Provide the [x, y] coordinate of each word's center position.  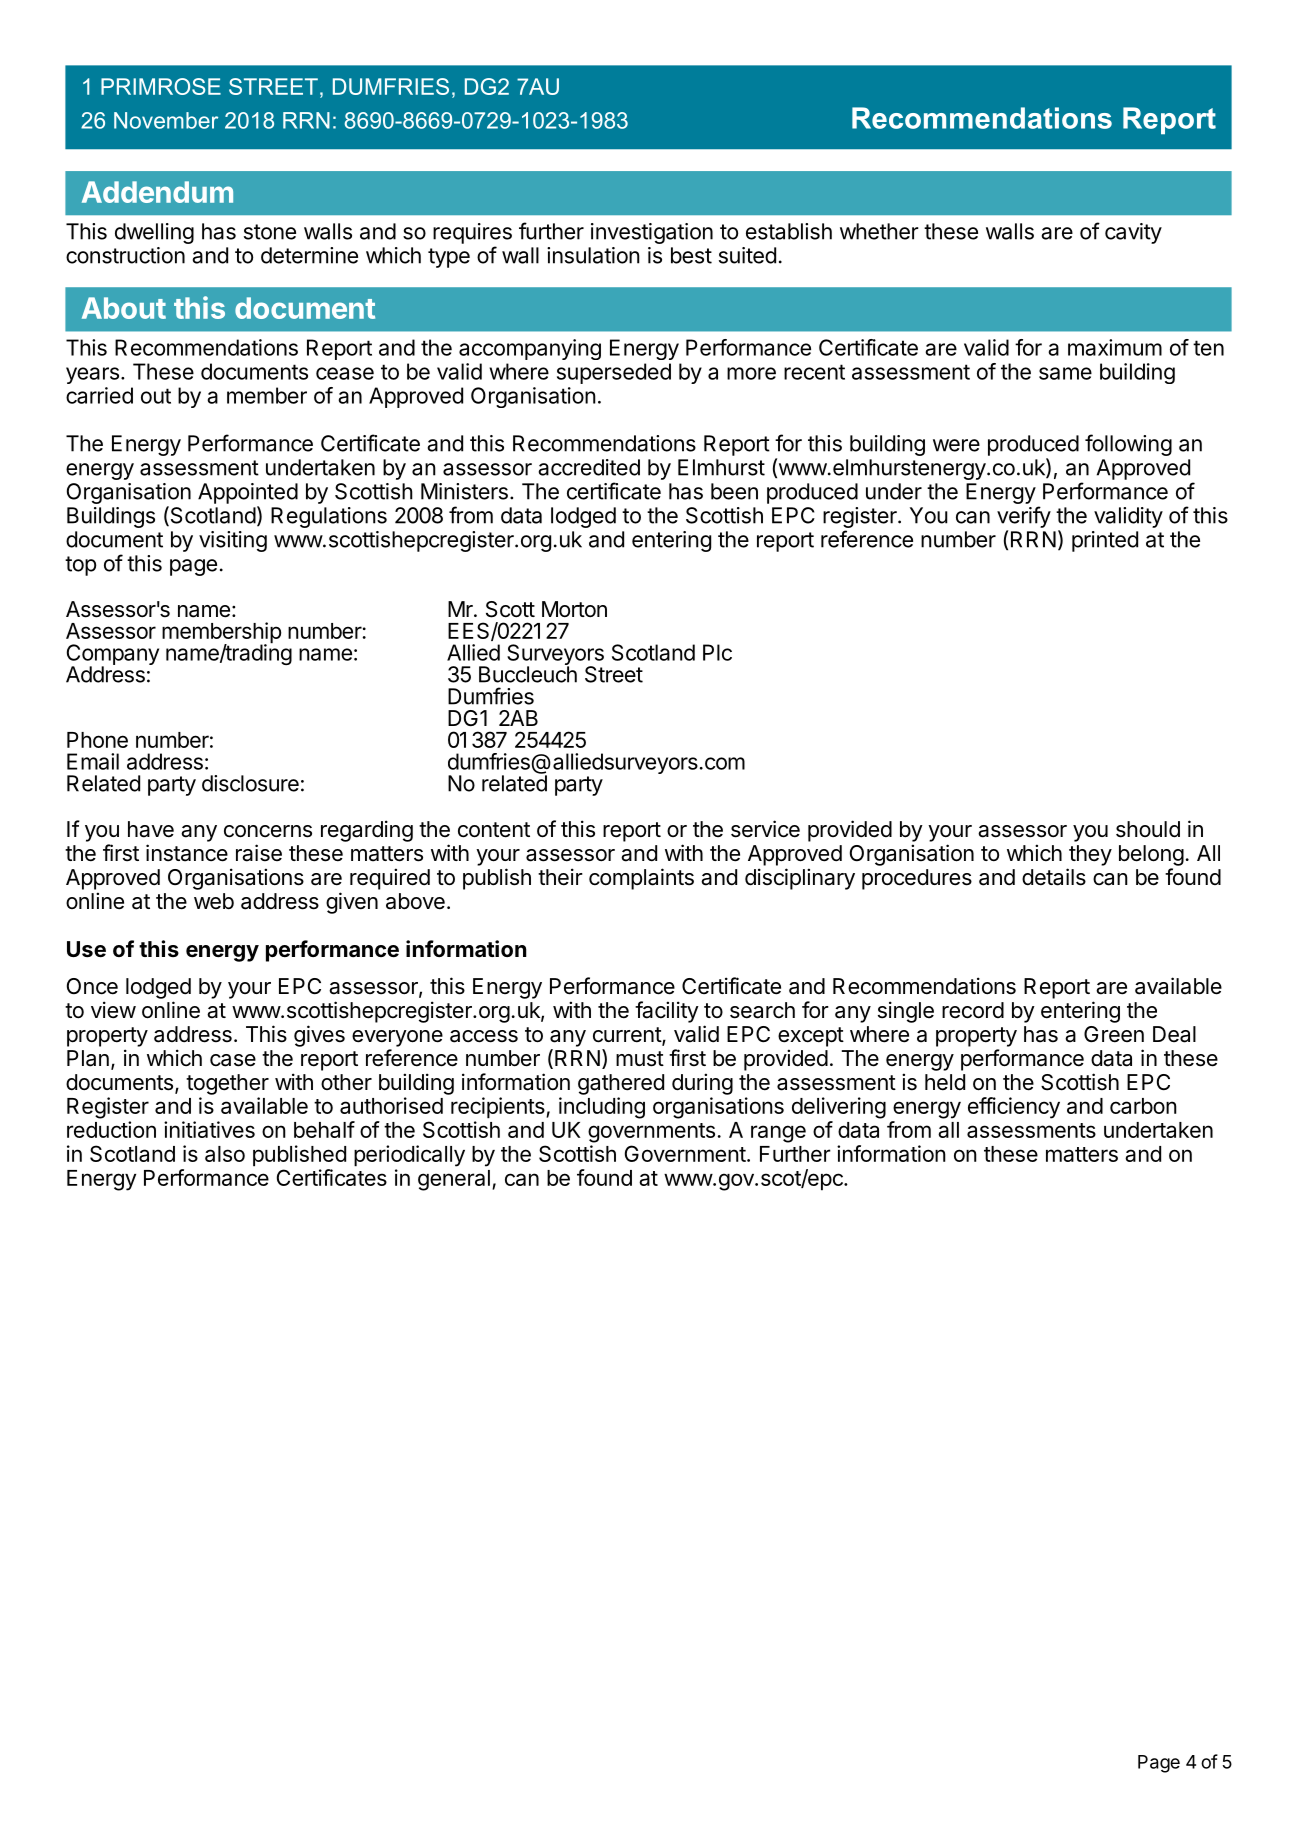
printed [1105, 541]
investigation [652, 233]
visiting [233, 541]
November [166, 120]
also [225, 1154]
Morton [574, 609]
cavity [1133, 233]
